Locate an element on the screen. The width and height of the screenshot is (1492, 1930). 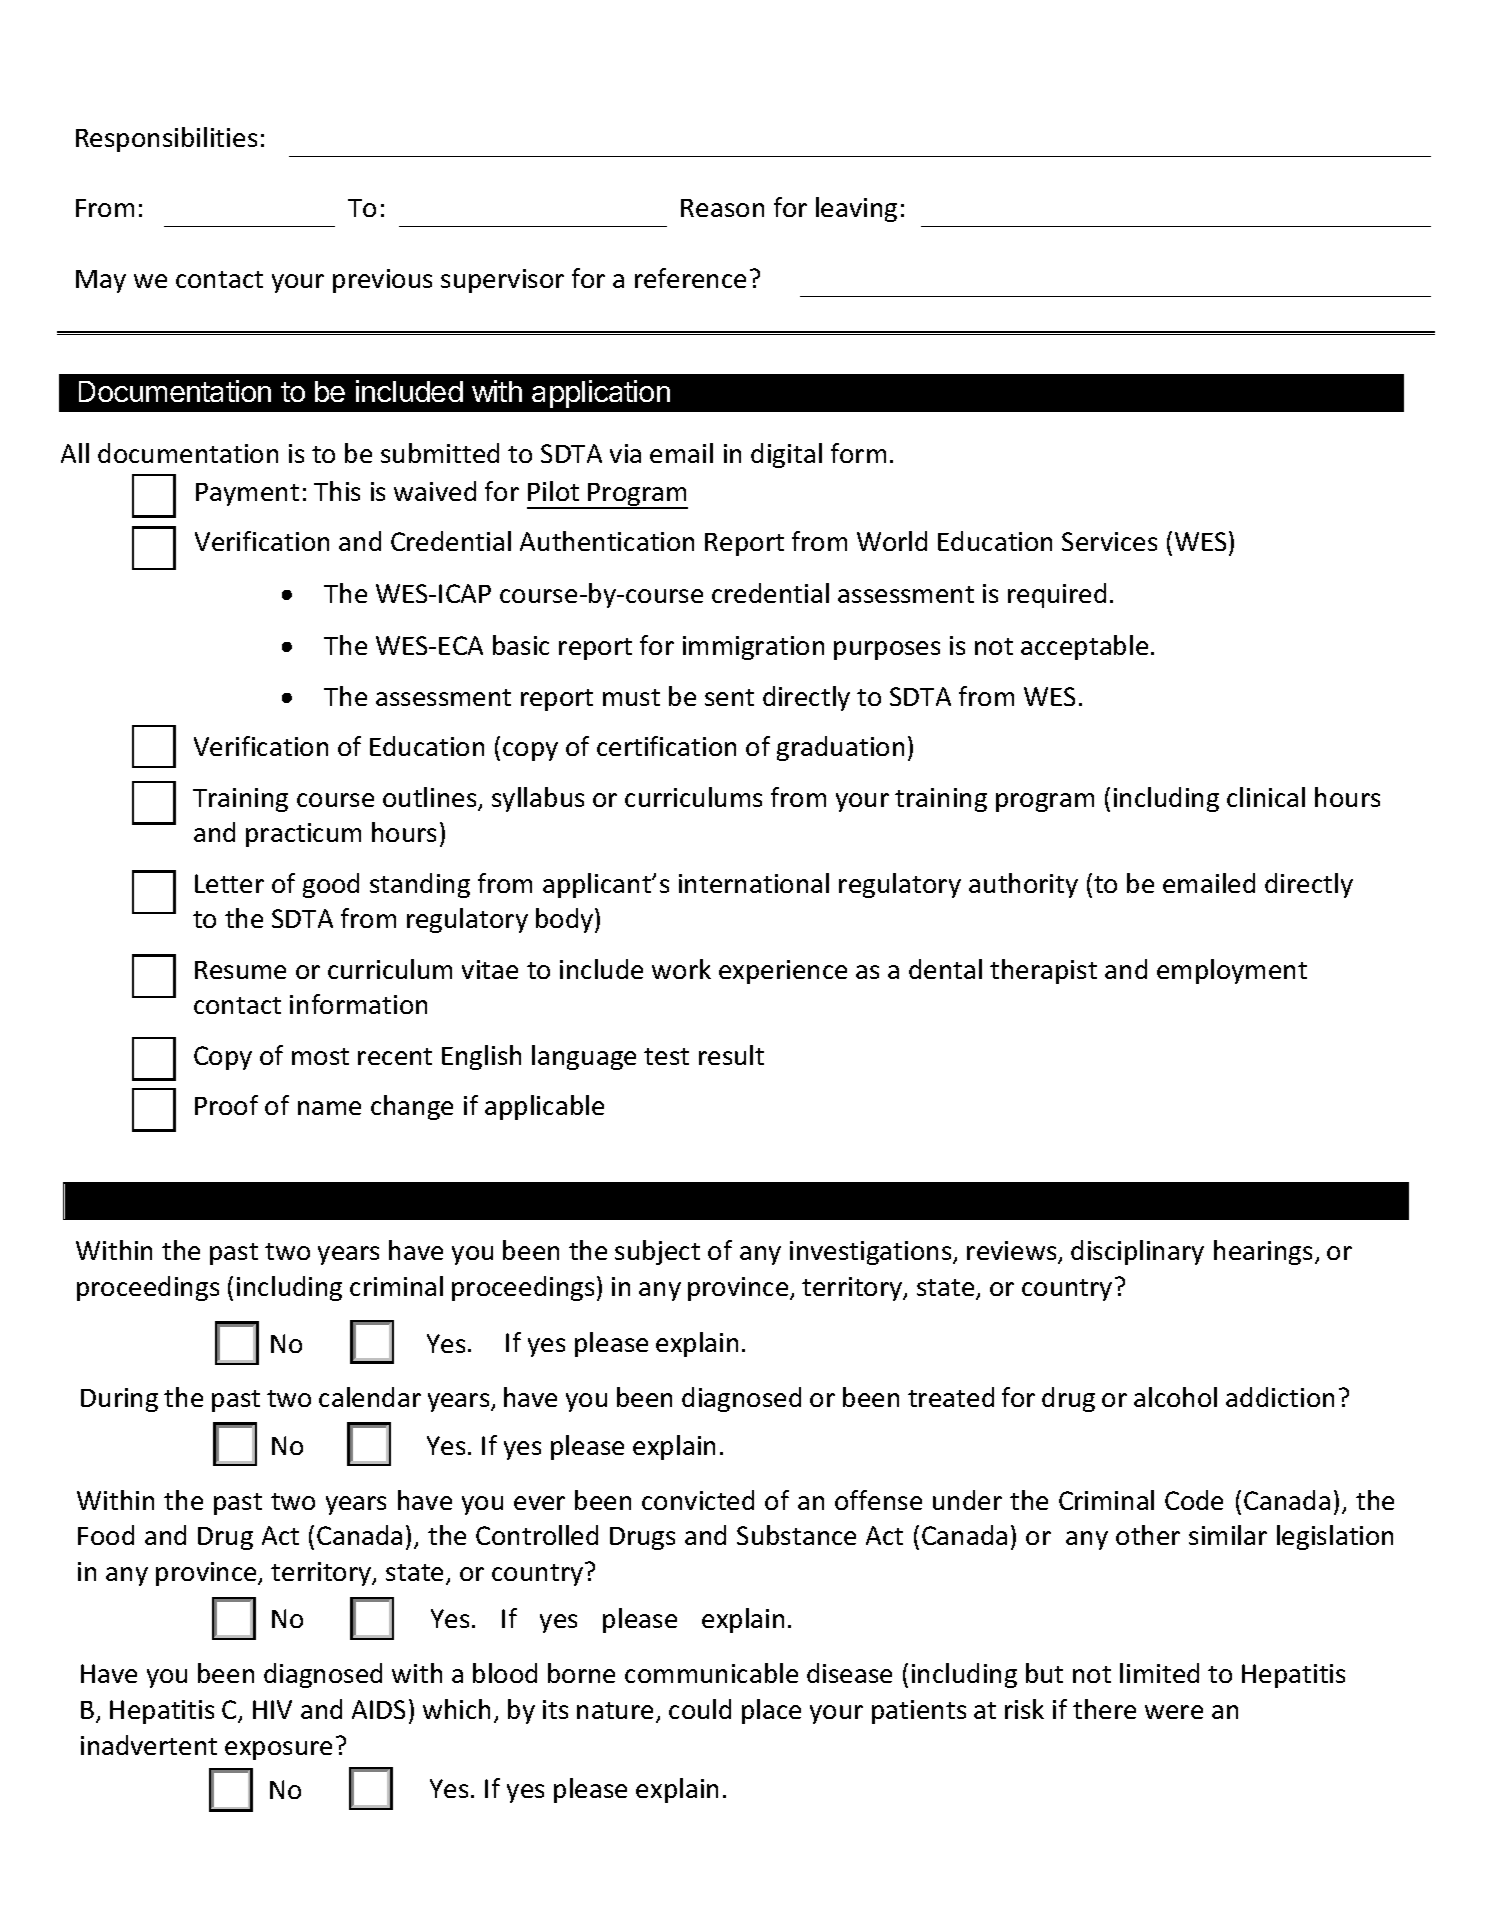
Resume is located at coordinates (240, 970).
